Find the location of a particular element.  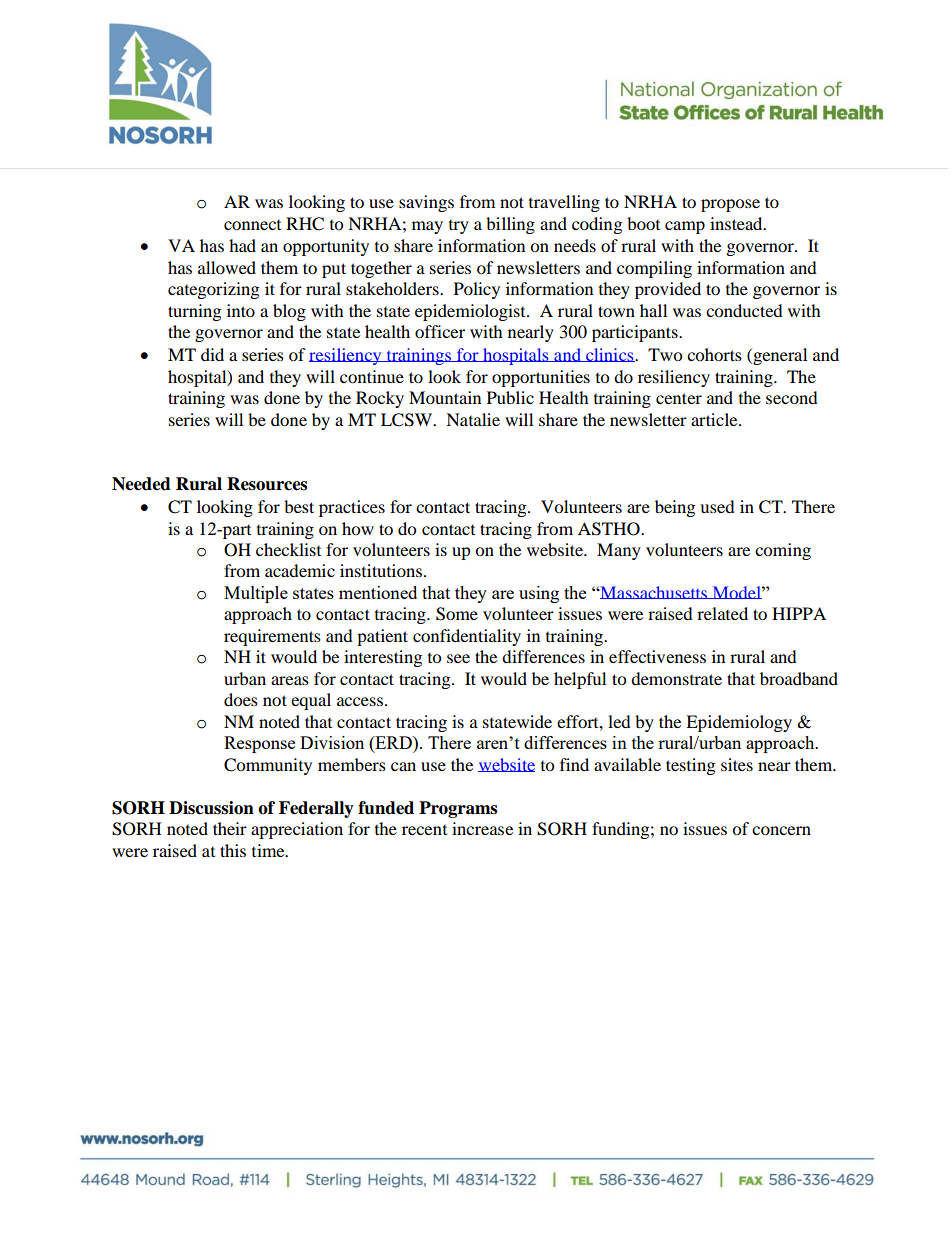

instead is located at coordinates (737, 223).
